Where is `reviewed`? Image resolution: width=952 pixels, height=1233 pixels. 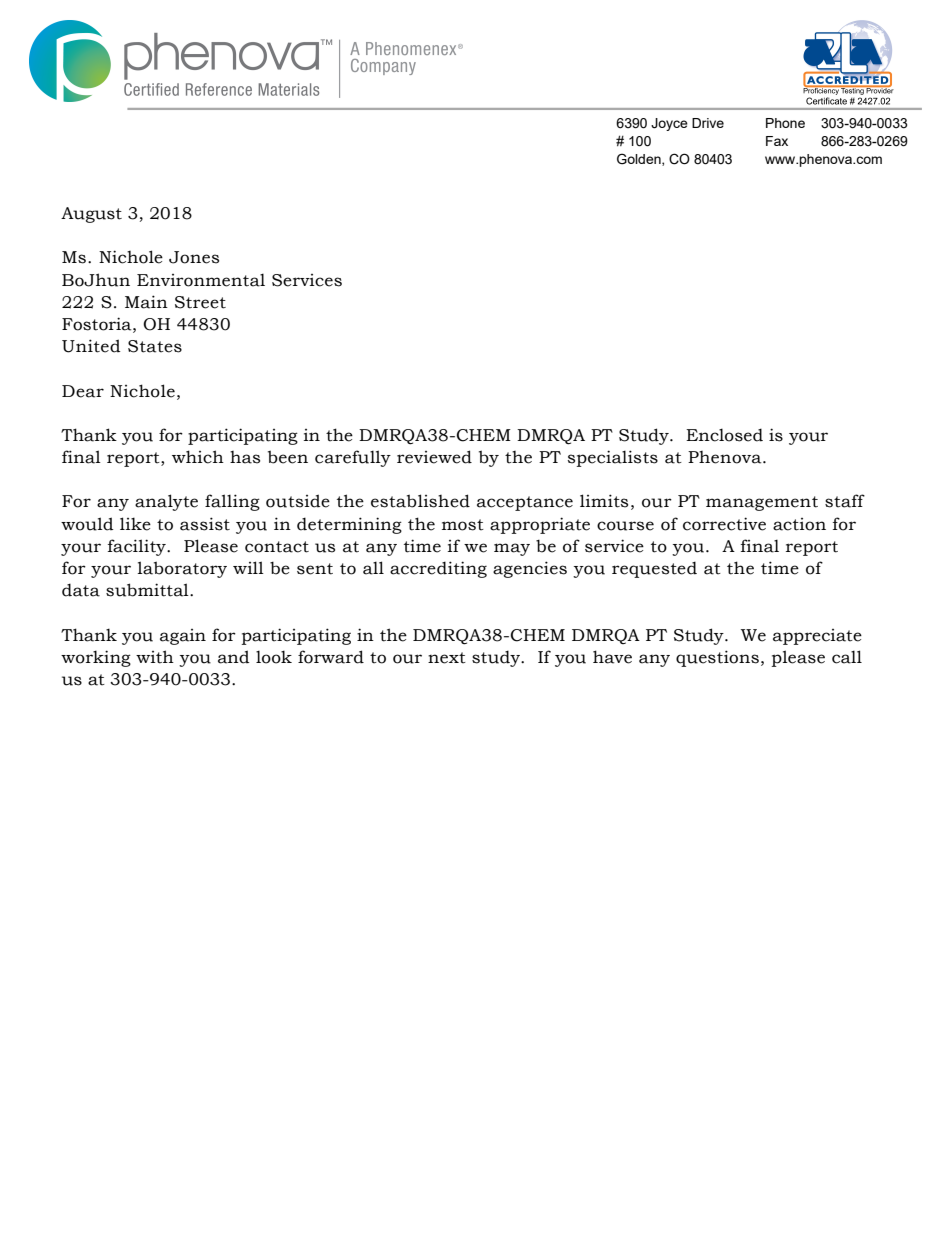
reviewed is located at coordinates (434, 457).
